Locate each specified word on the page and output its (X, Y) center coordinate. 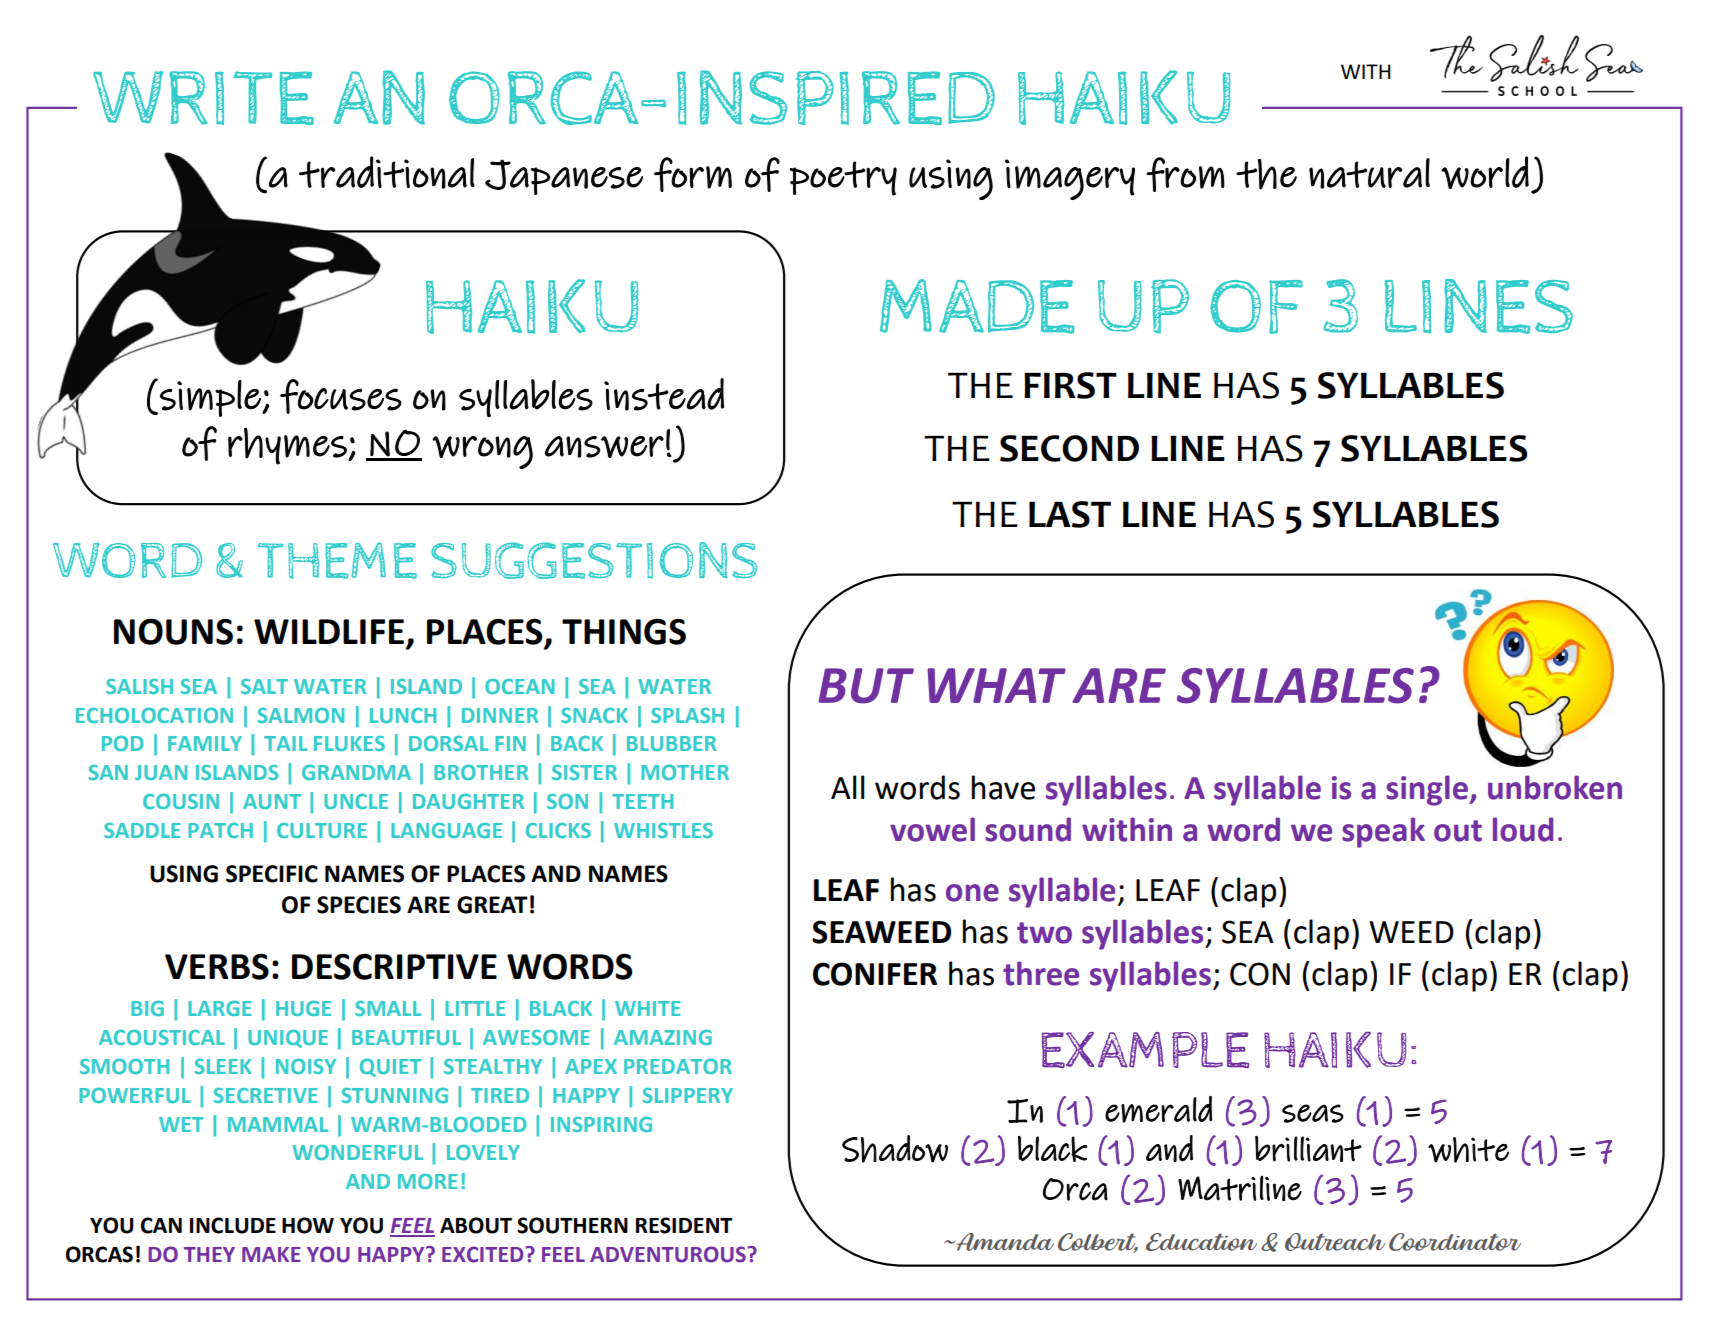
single (1428, 790)
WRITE (203, 98)
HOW (308, 1225)
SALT (264, 686)
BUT (866, 686)
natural (1369, 173)
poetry (843, 178)
